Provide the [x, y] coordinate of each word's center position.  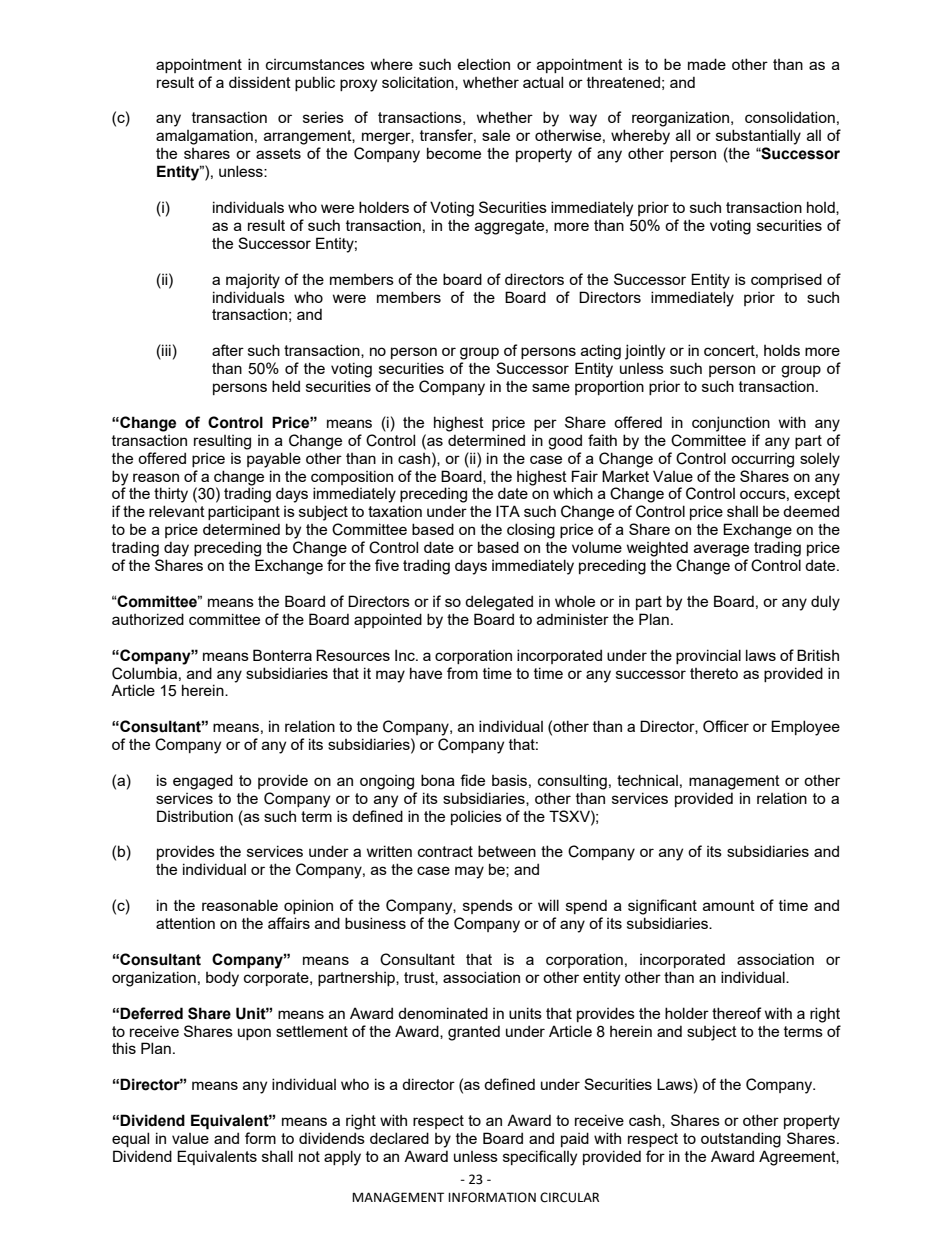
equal [130, 1139]
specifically [540, 1158]
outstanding [741, 1140]
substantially [758, 137]
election [484, 64]
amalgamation [204, 137]
